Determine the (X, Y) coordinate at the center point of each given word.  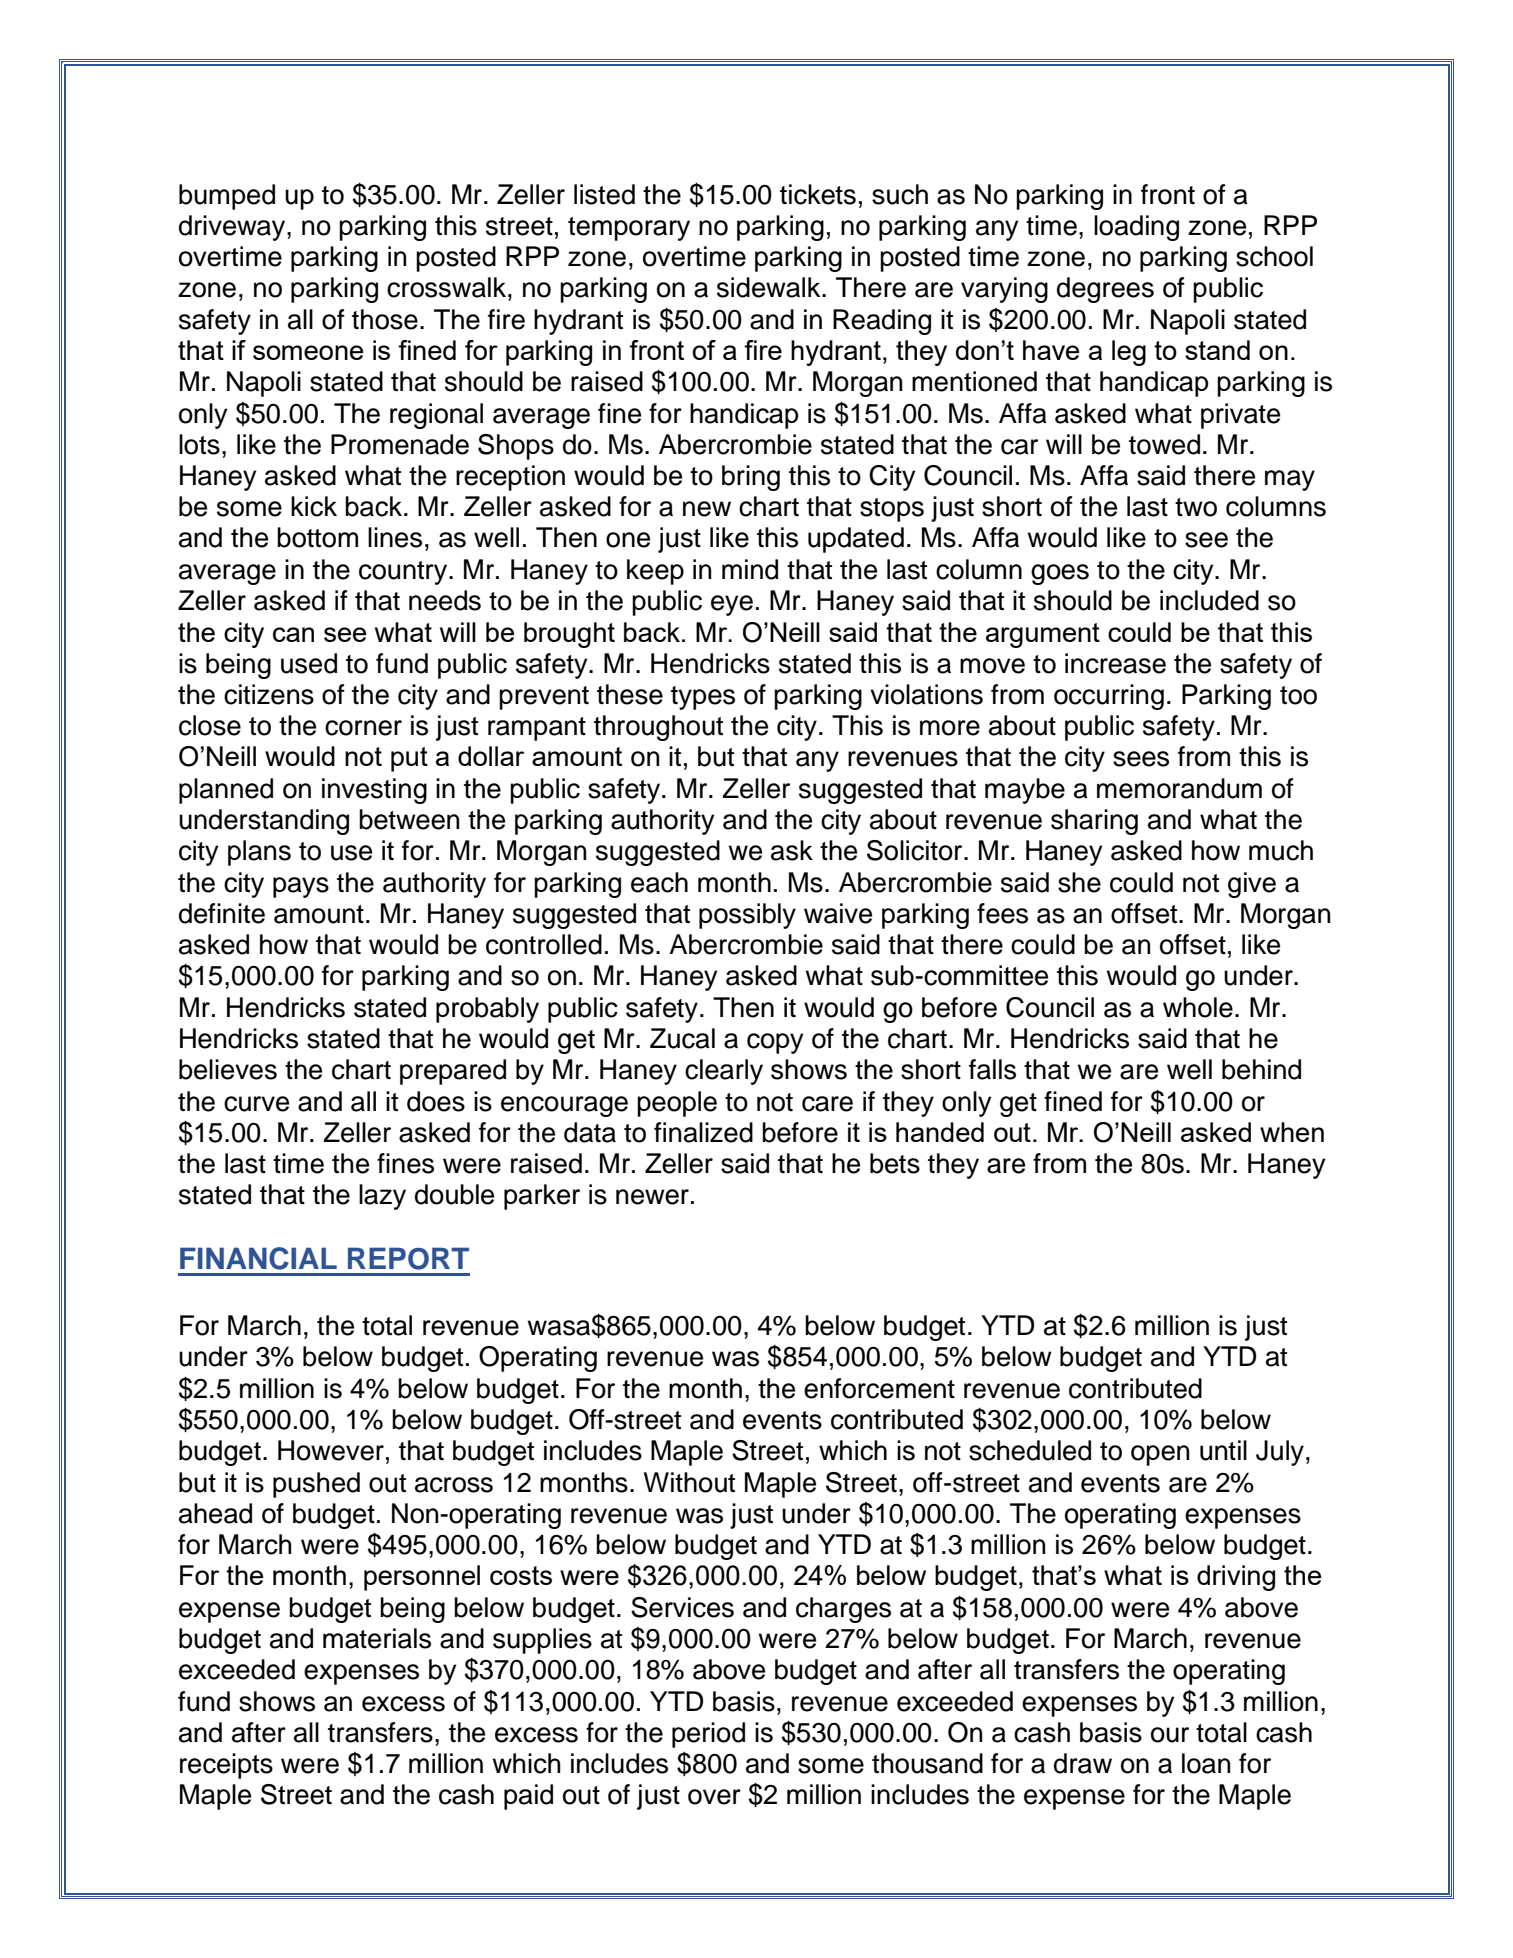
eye (732, 605)
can (293, 634)
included (1209, 600)
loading (1136, 228)
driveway (233, 228)
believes (228, 1069)
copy (775, 1043)
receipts (226, 1766)
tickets (818, 194)
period (708, 1735)
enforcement (879, 1388)
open (1160, 1455)
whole (1198, 1007)
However (331, 1450)
